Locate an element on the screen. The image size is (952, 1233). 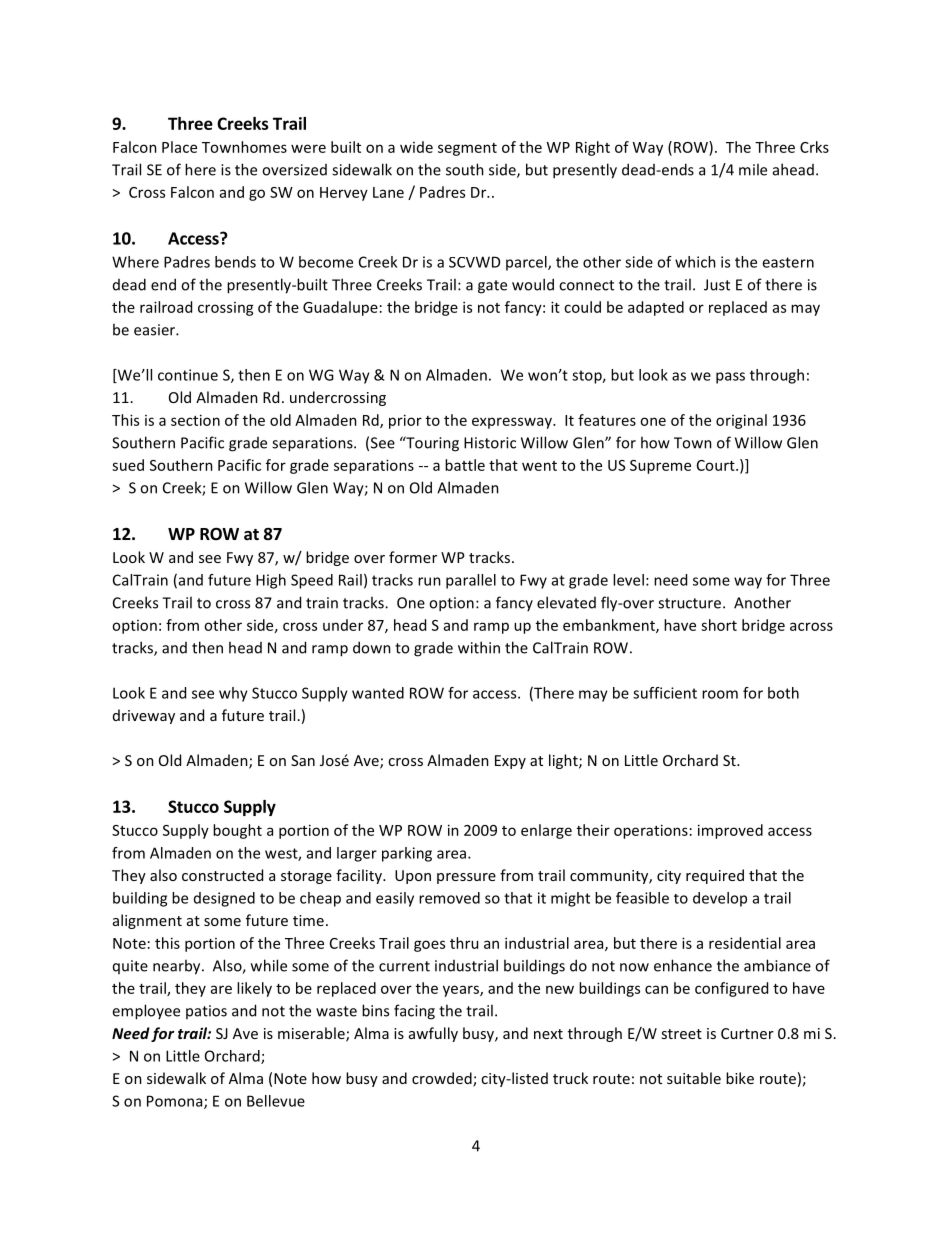
crowded is located at coordinates (443, 1079).
